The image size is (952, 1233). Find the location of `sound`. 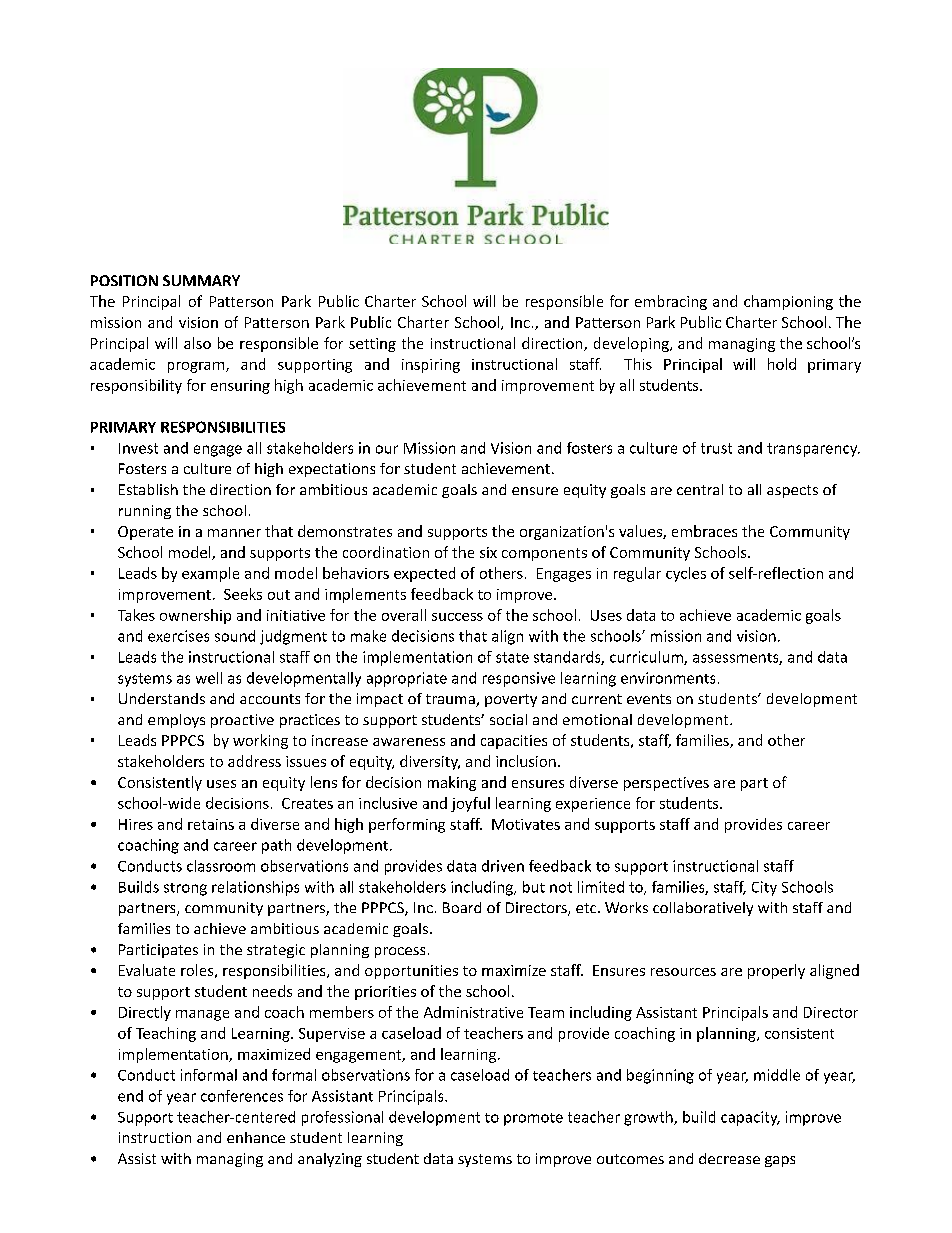

sound is located at coordinates (235, 636).
